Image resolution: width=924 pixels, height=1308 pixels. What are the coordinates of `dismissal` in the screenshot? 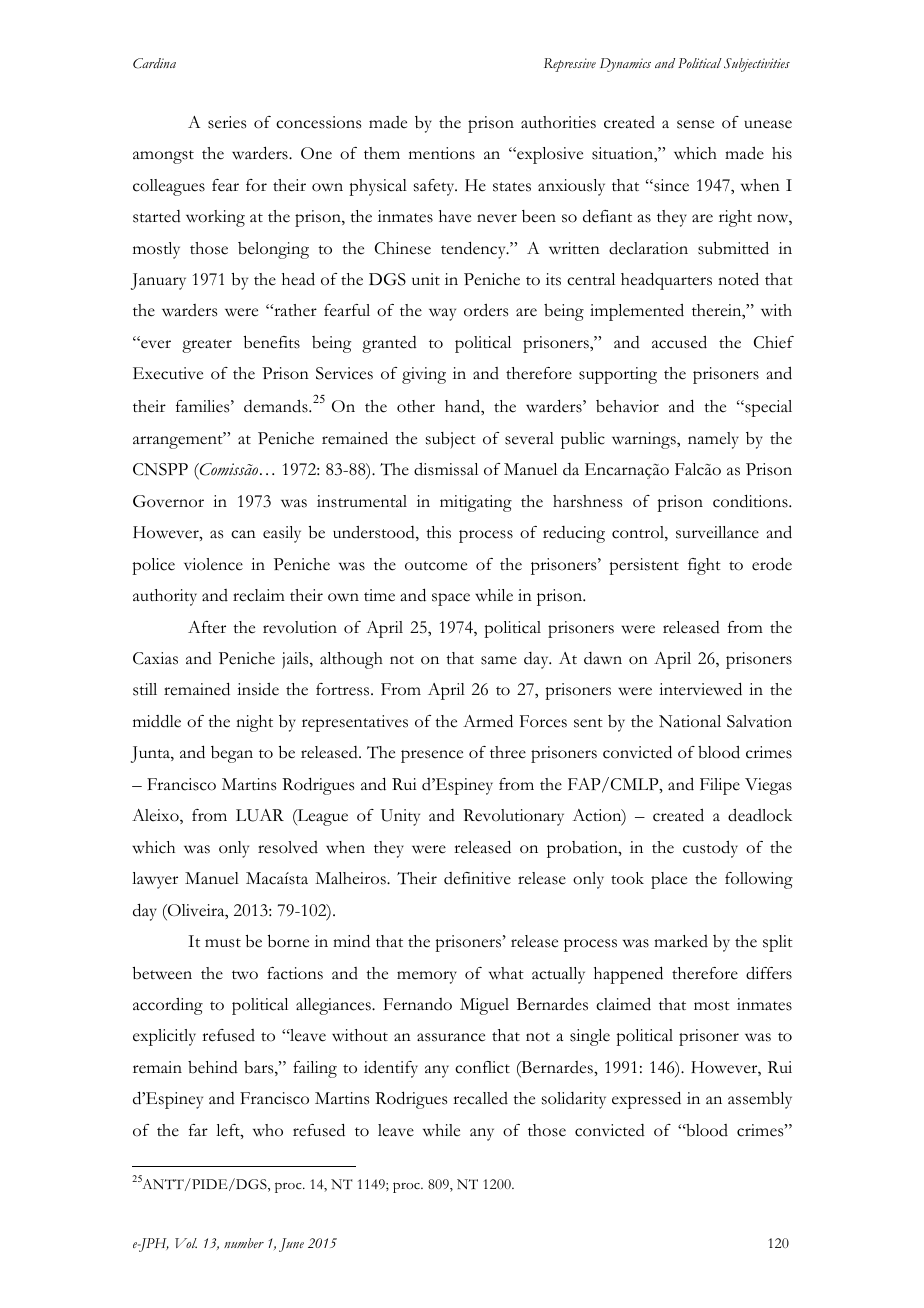 It's located at (446, 469).
